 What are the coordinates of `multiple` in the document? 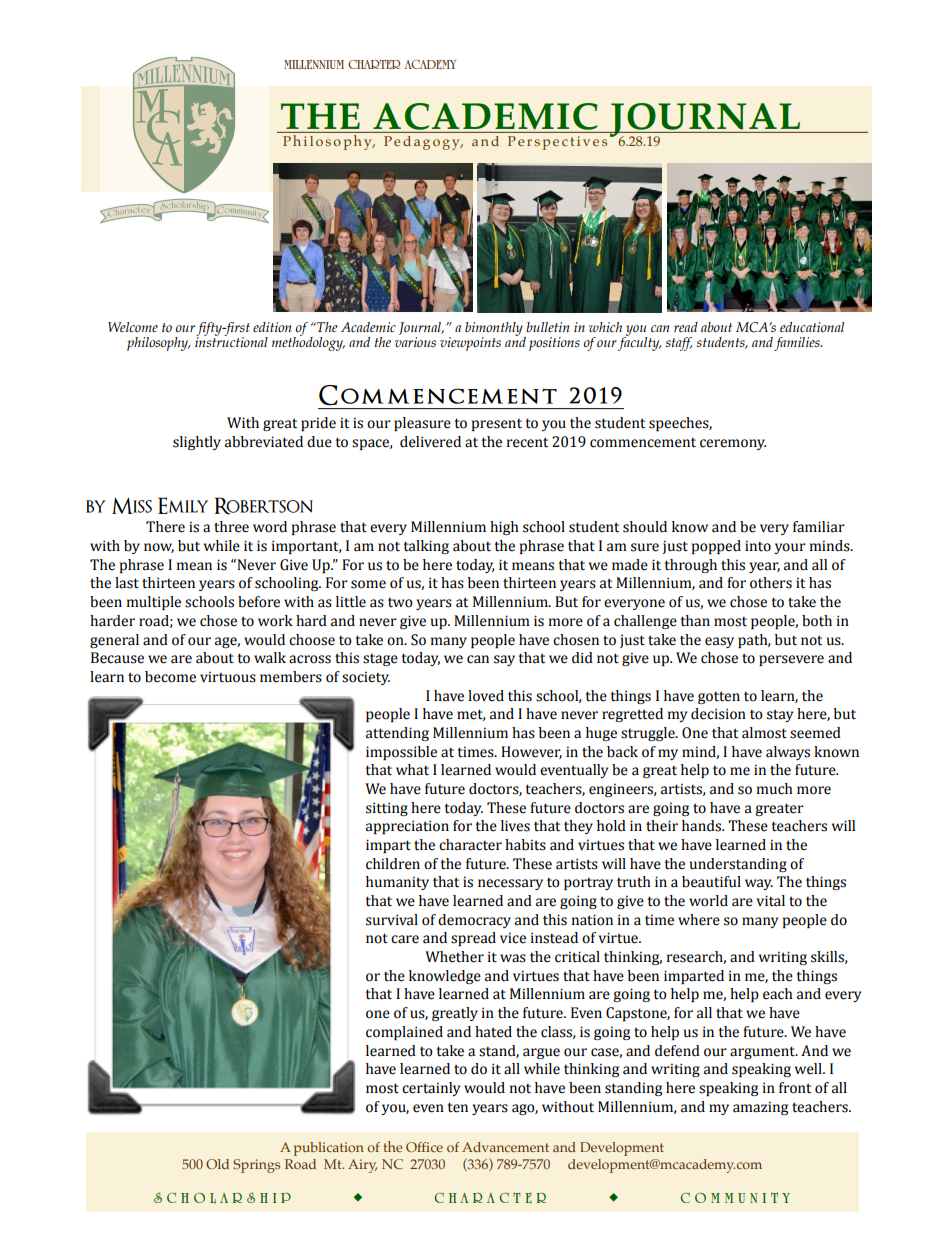 It's located at (154, 603).
